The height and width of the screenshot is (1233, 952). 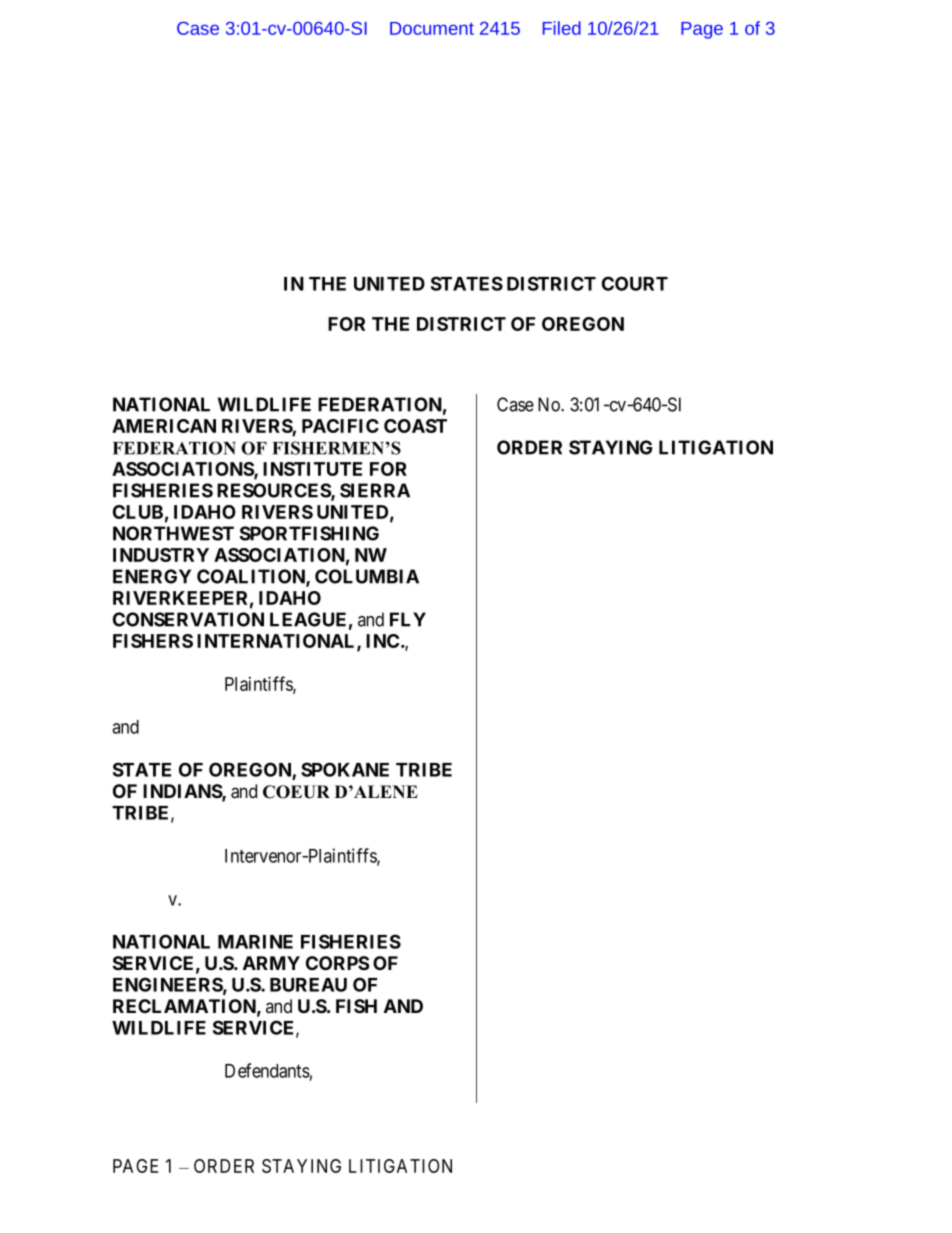 I want to click on BUREAU, so click(x=308, y=985).
